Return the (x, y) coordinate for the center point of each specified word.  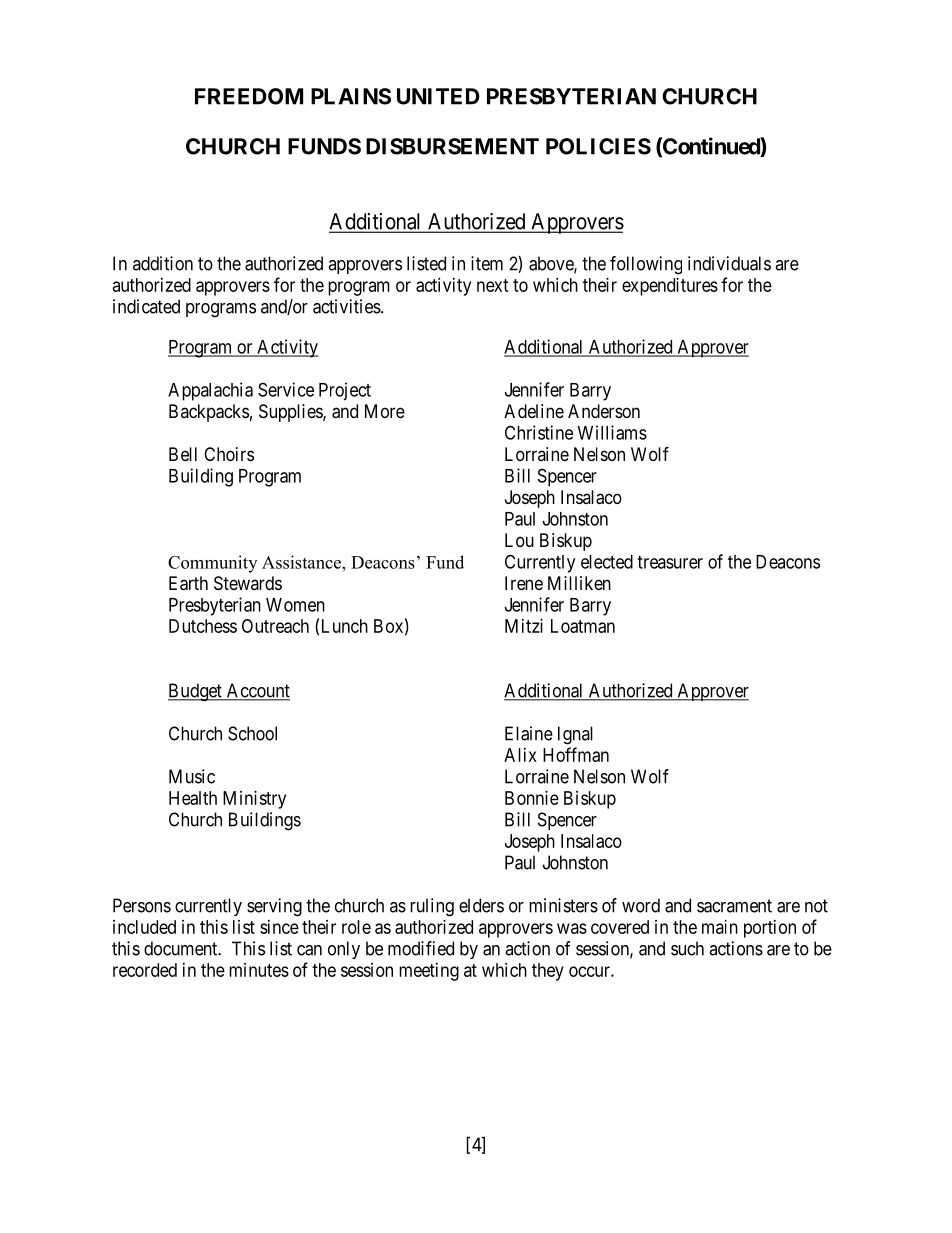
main (720, 927)
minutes (259, 970)
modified (421, 948)
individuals (729, 263)
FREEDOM (249, 96)
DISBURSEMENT (452, 146)
